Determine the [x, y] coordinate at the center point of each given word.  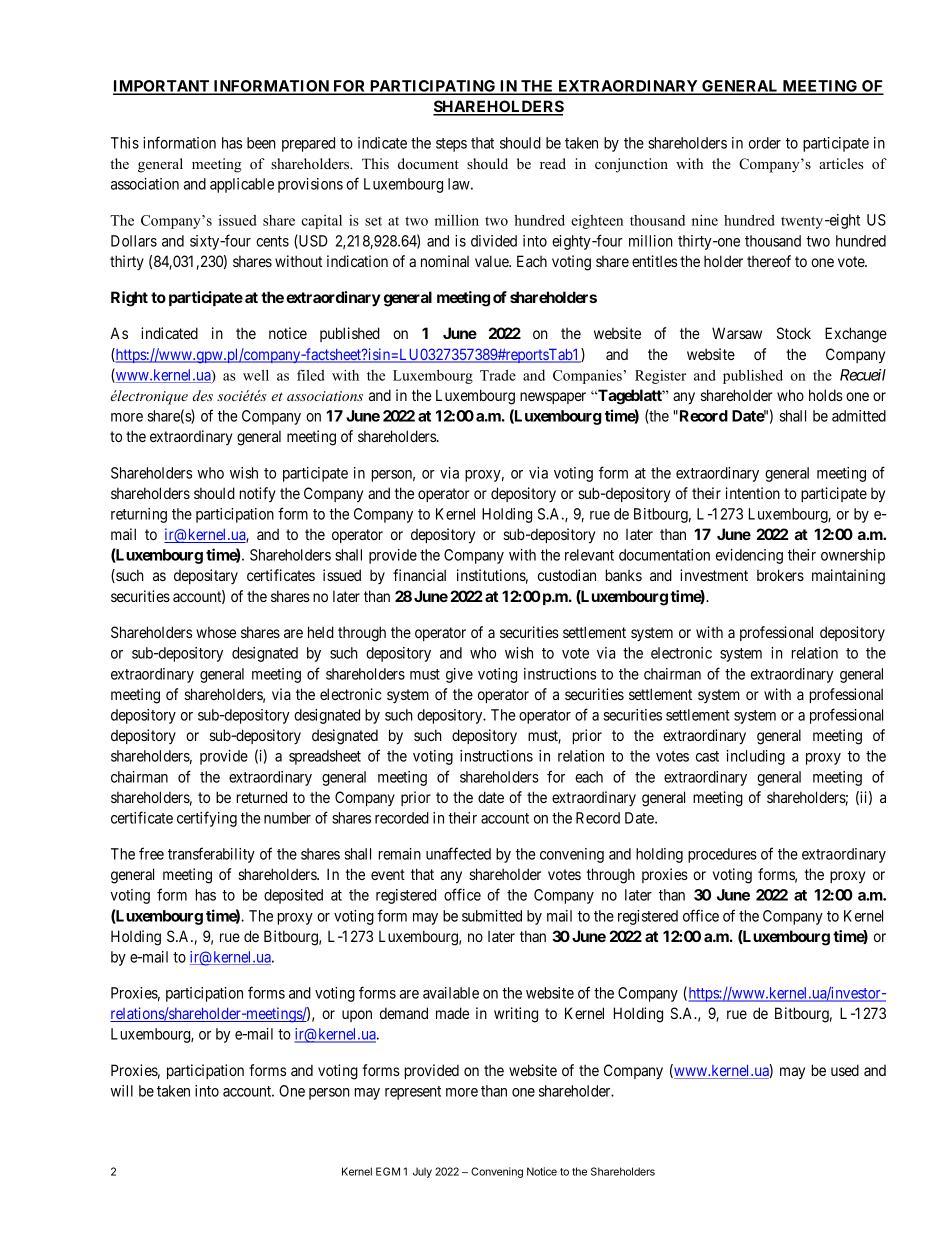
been [261, 143]
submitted [492, 916]
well [256, 375]
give [459, 675]
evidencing [749, 556]
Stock [794, 333]
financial [419, 575]
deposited [293, 896]
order [765, 143]
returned [262, 797]
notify [258, 494]
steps [451, 145]
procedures [722, 855]
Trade [498, 375]
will [122, 1091]
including [756, 757]
